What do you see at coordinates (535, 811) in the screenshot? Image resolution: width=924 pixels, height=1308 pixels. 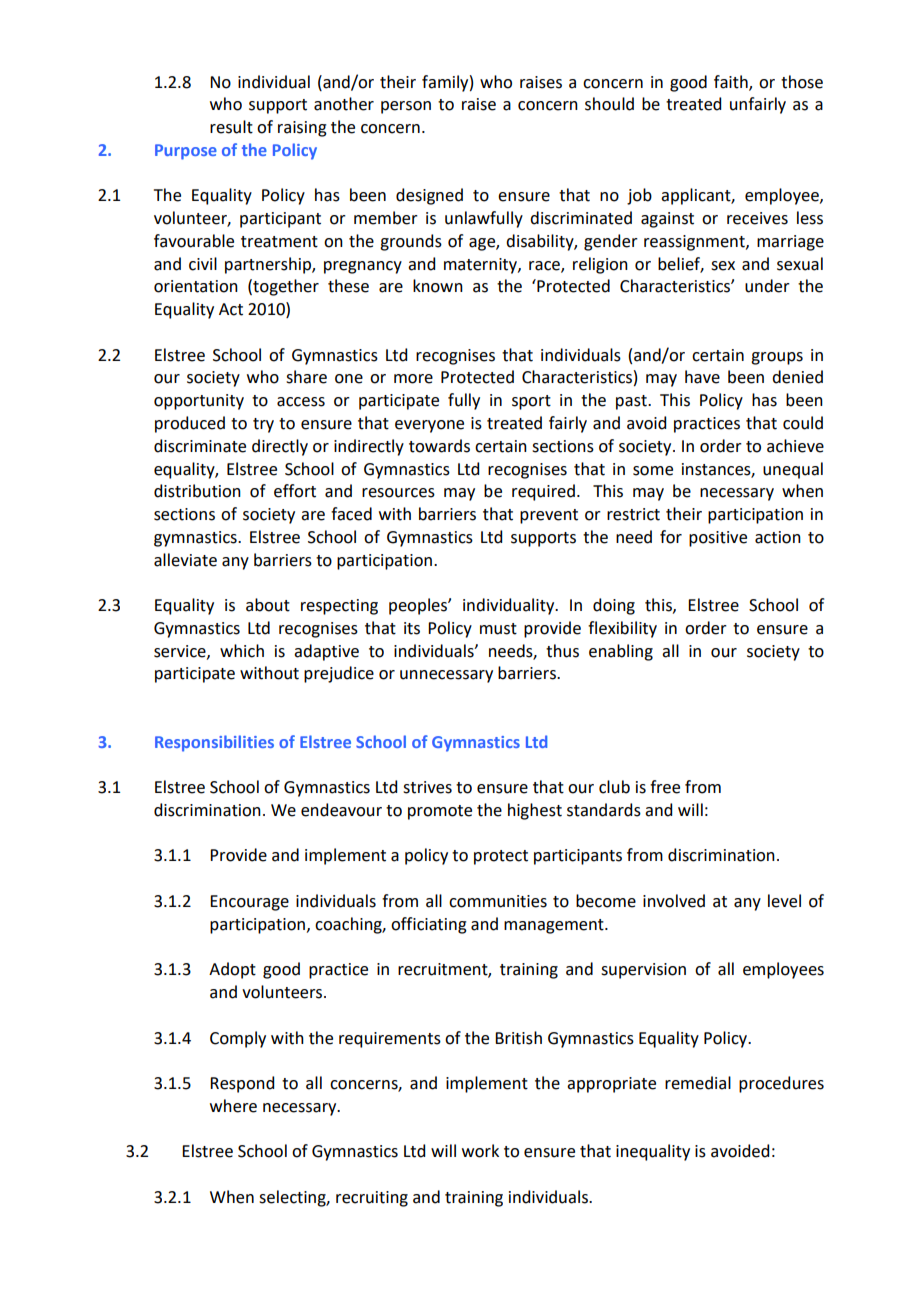 I see `highest` at bounding box center [535, 811].
